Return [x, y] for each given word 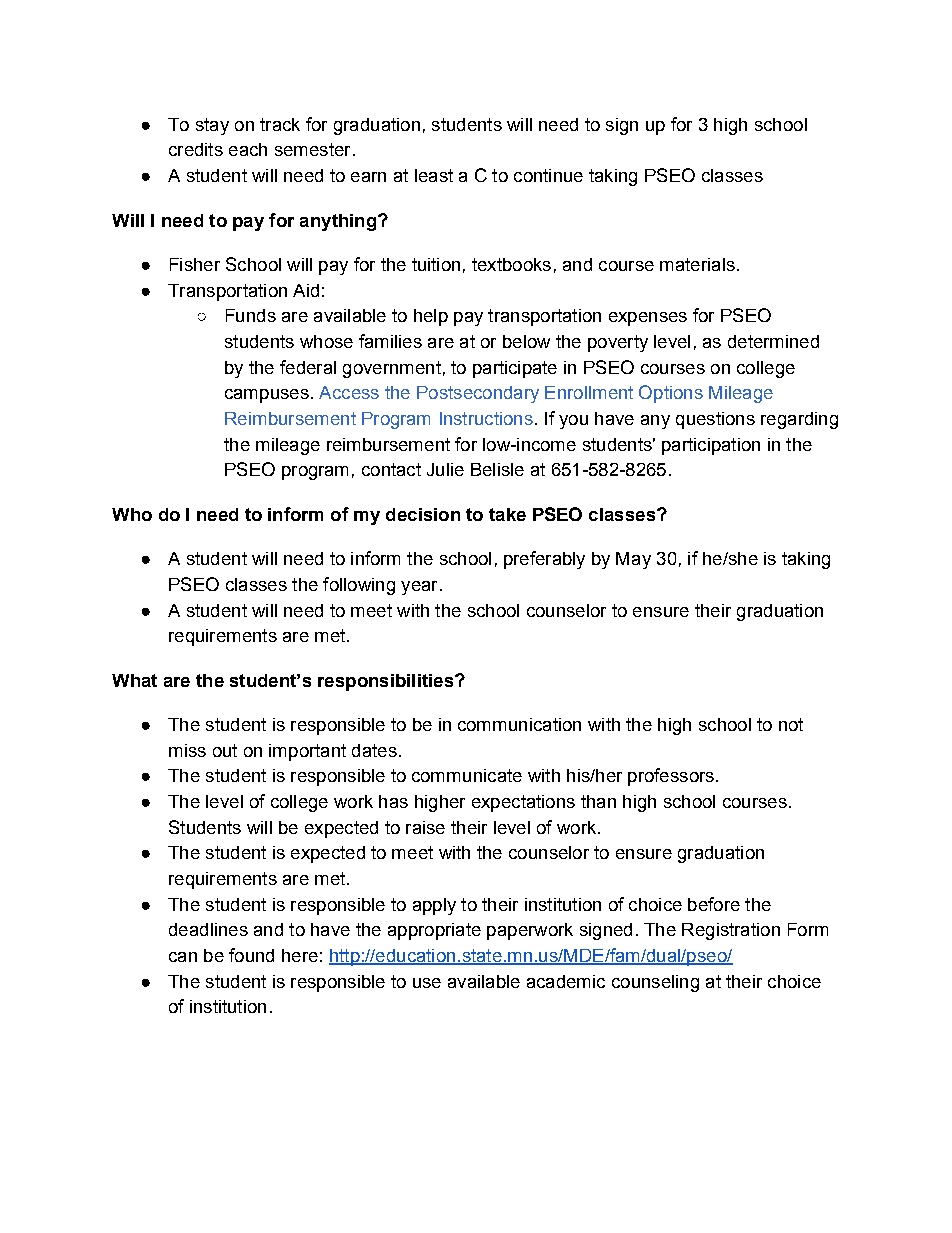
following [359, 586]
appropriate [434, 931]
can [183, 957]
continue [548, 175]
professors [671, 777]
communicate [467, 775]
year [419, 588]
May [633, 560]
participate [515, 369]
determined [773, 341]
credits [196, 149]
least [434, 175]
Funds [251, 315]
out [225, 750]
